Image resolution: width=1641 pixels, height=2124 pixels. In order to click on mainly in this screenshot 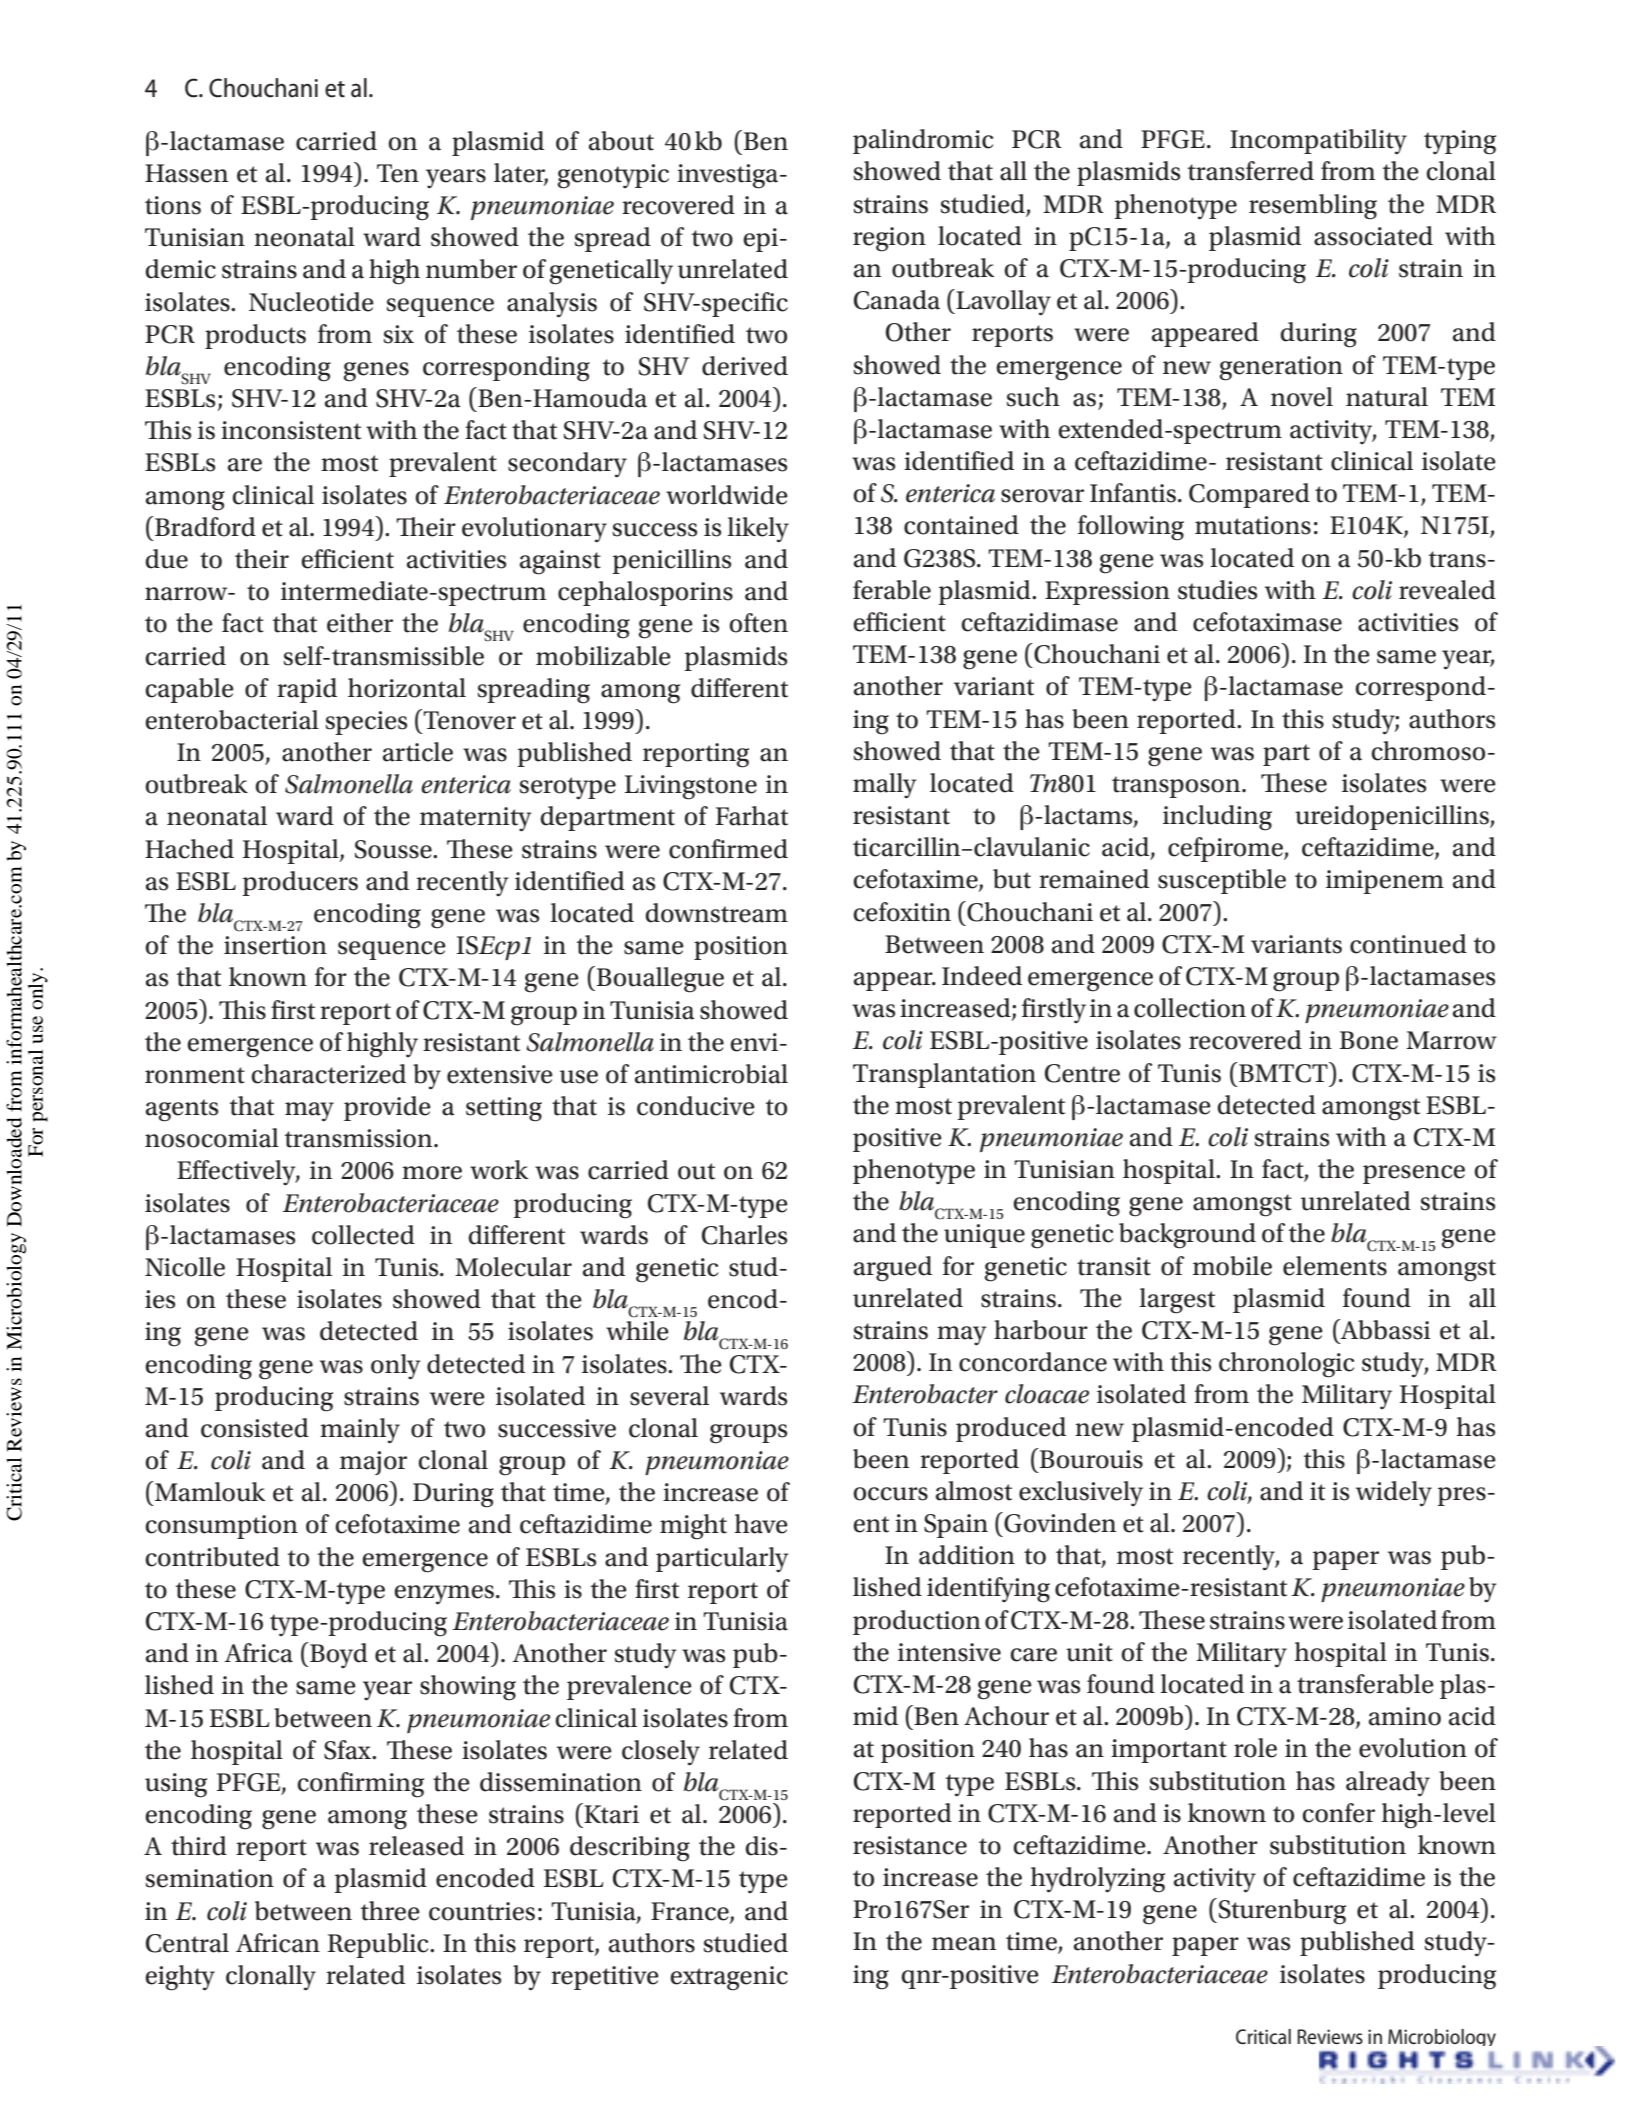, I will do `click(360, 1431)`.
